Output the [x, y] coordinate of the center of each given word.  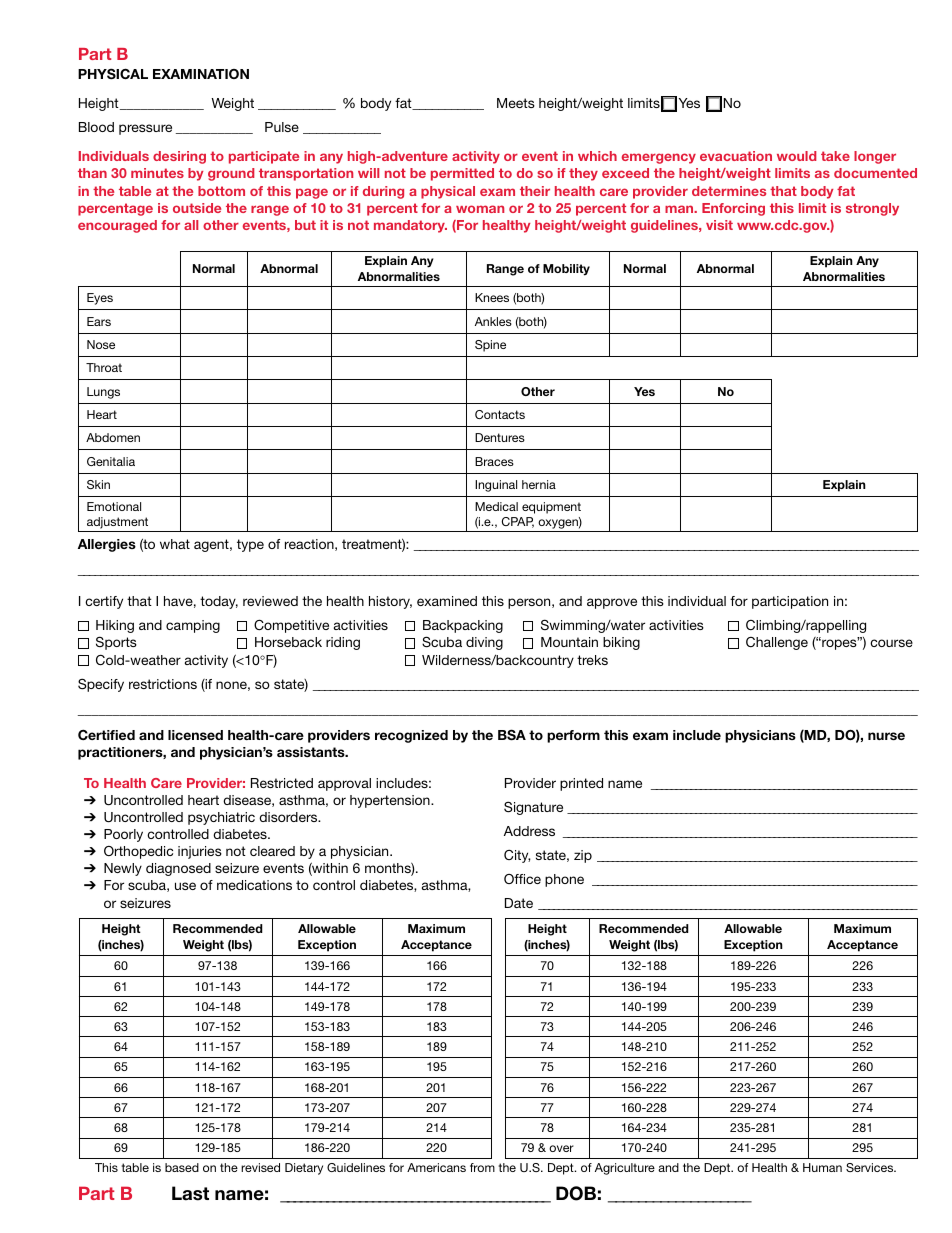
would [796, 156]
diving [484, 643]
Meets [516, 103]
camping [193, 626]
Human [822, 1167]
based [182, 1167]
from [482, 1167]
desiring [179, 157]
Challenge [777, 643]
